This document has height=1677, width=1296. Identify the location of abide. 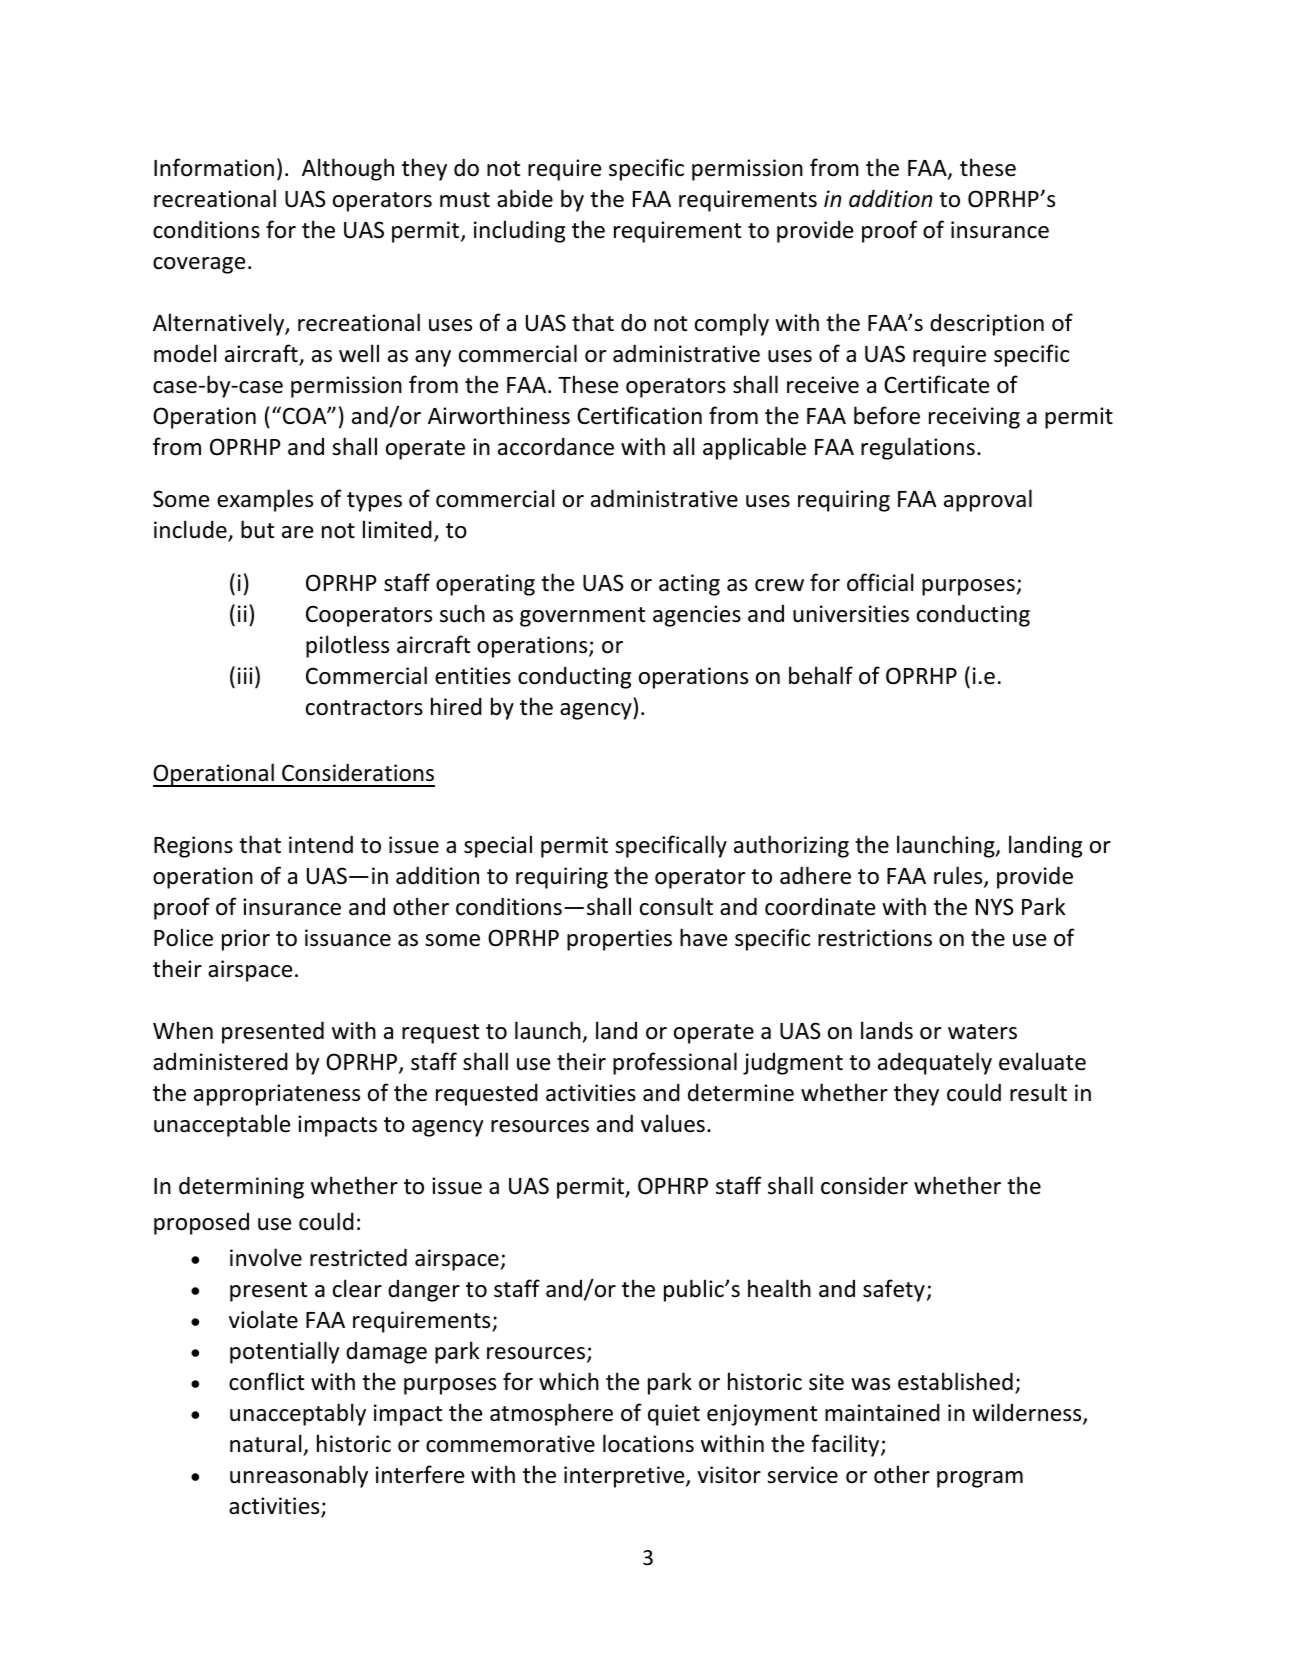
(525, 198).
